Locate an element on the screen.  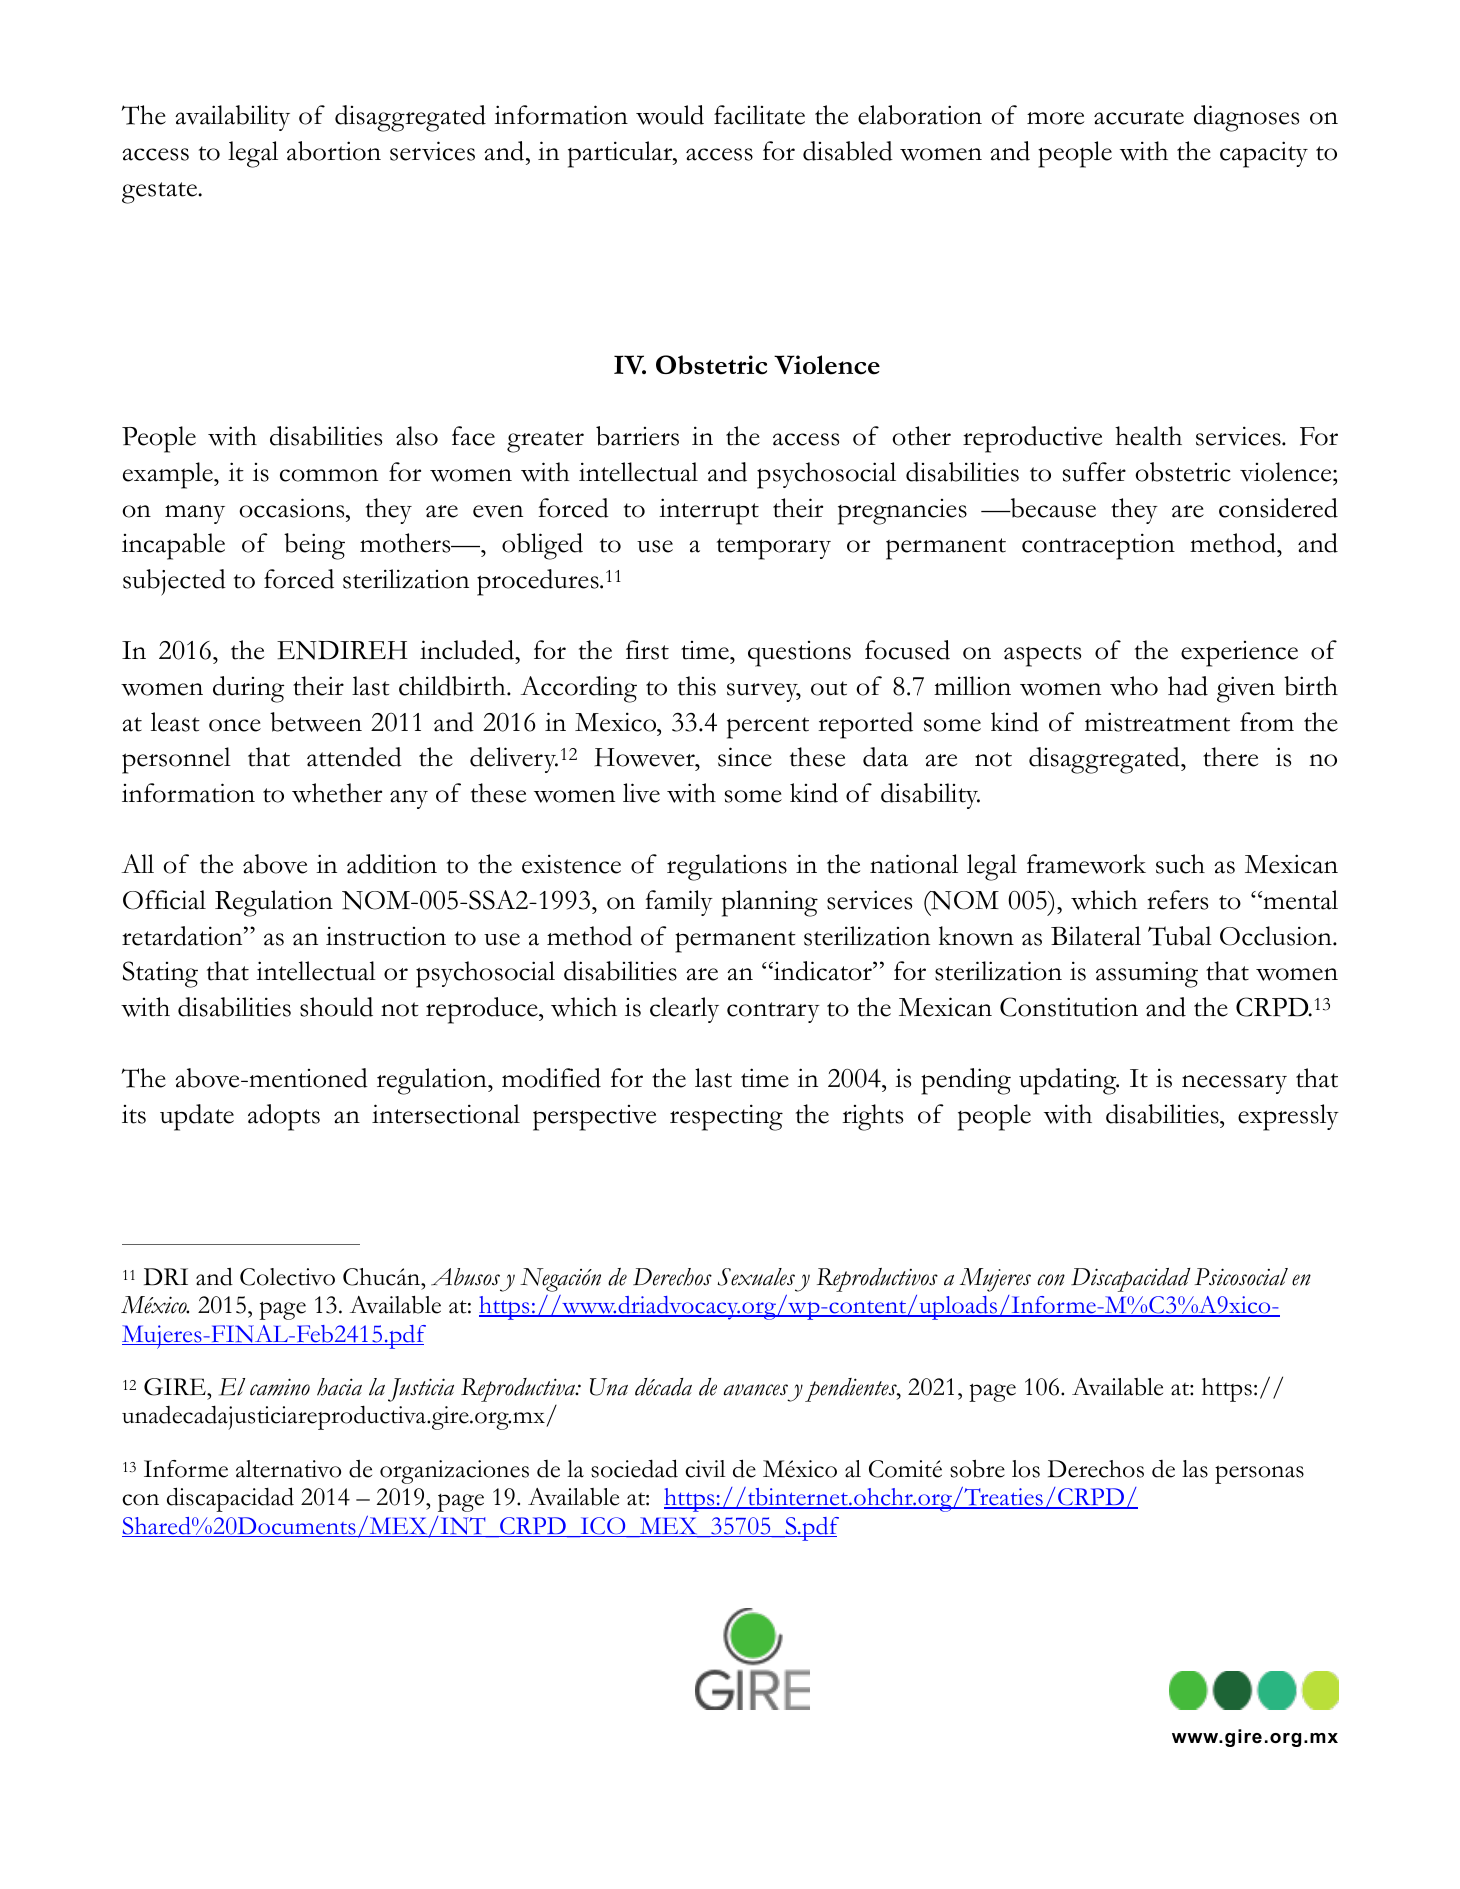
abortion is located at coordinates (334, 151).
